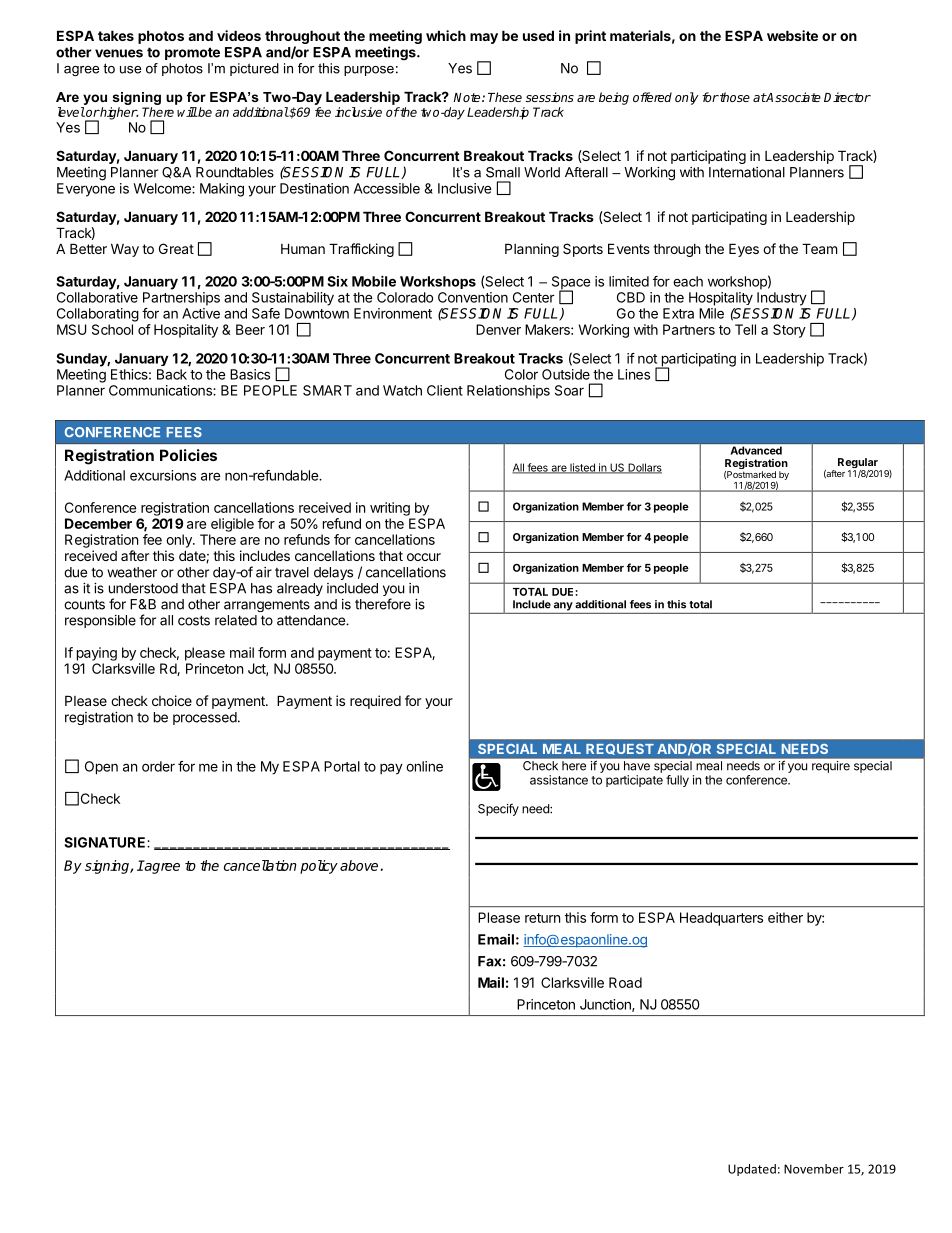  I want to click on promote, so click(192, 53).
